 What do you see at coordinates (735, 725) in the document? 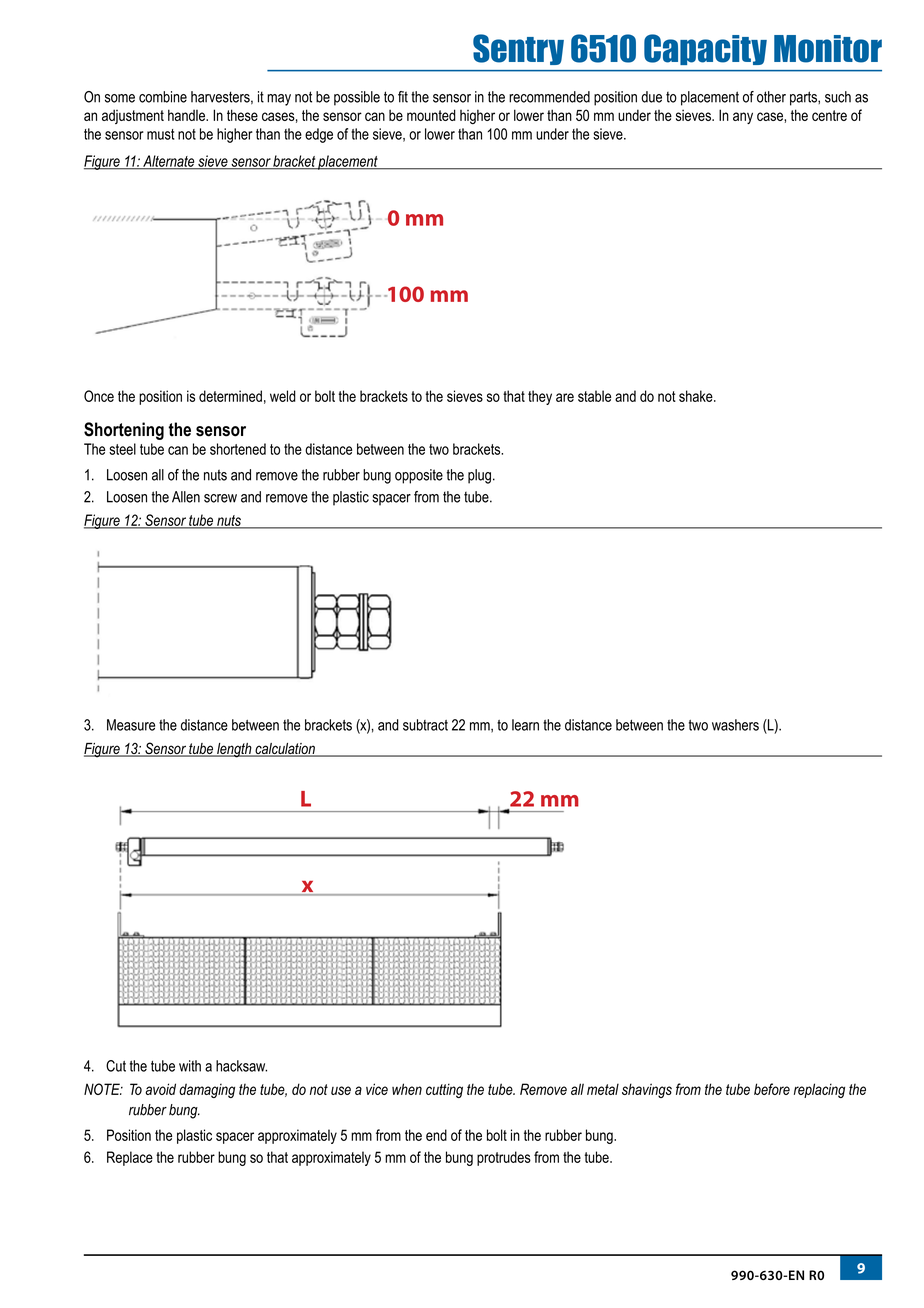
I see `washers` at bounding box center [735, 725].
